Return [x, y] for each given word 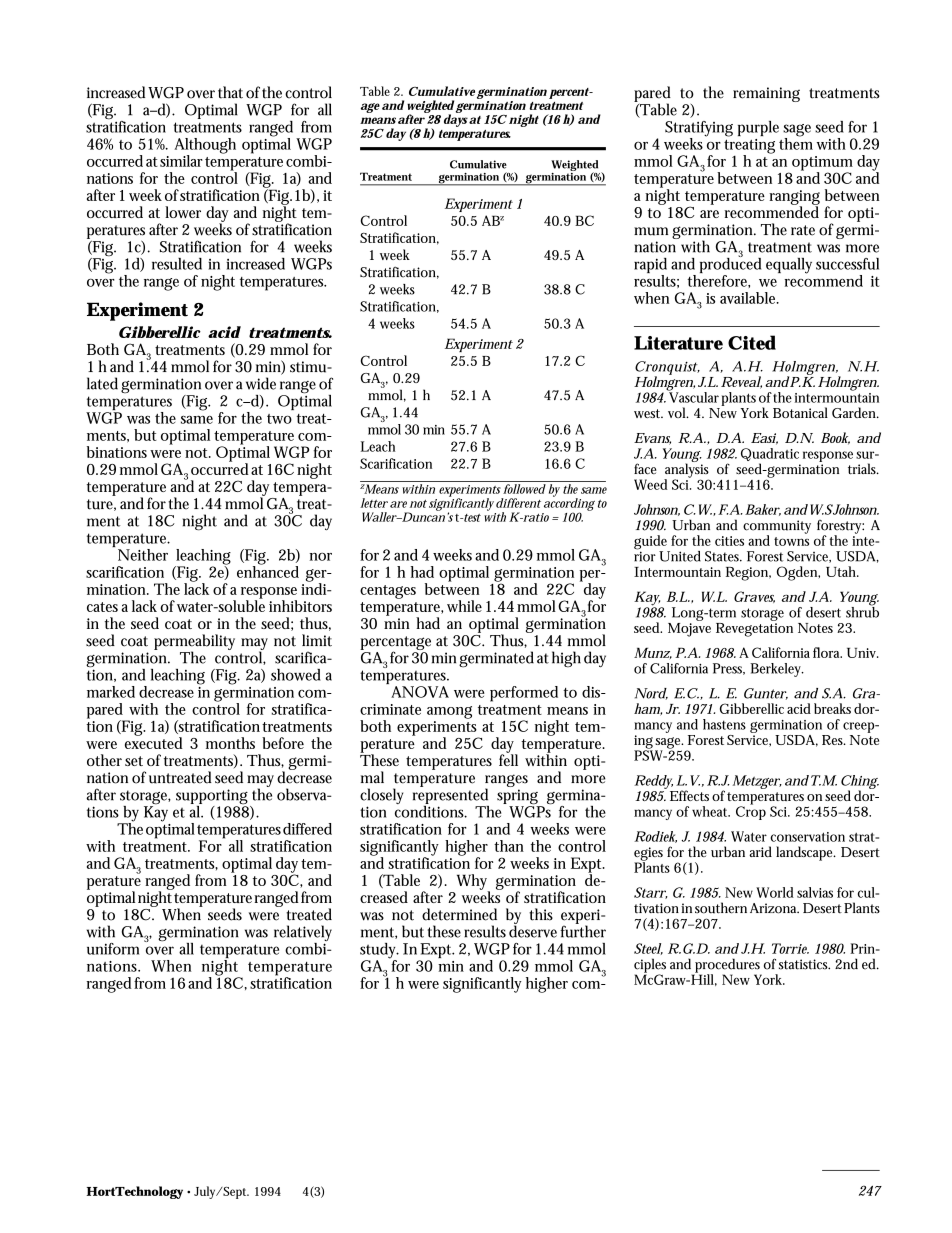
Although [205, 147]
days [456, 119]
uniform [113, 949]
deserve [533, 930]
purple [758, 128]
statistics [804, 964]
